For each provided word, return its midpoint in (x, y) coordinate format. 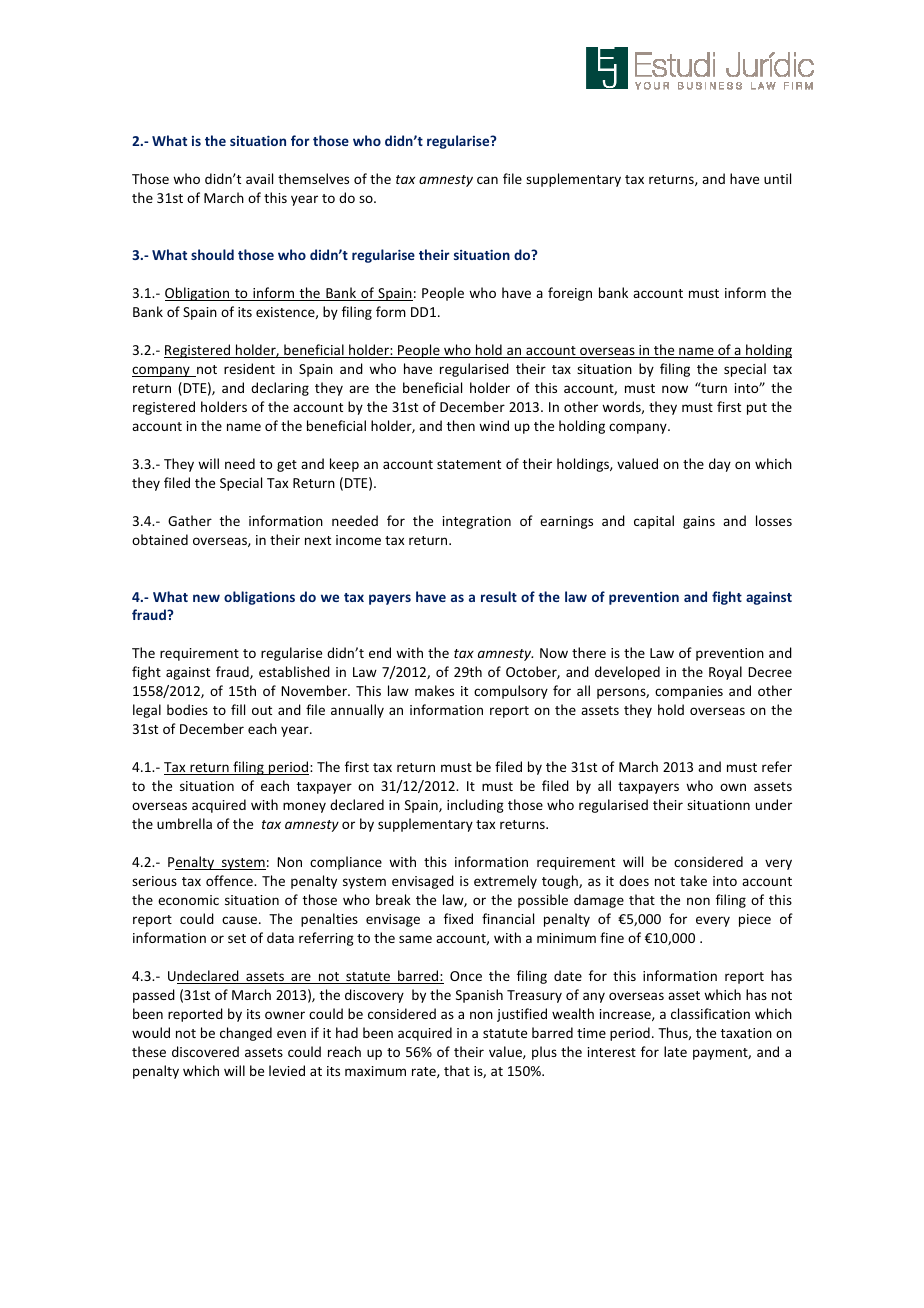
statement (469, 464)
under (774, 804)
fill (238, 709)
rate (425, 1072)
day (720, 465)
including (475, 806)
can (487, 180)
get (287, 466)
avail (259, 178)
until (777, 178)
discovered (205, 1051)
